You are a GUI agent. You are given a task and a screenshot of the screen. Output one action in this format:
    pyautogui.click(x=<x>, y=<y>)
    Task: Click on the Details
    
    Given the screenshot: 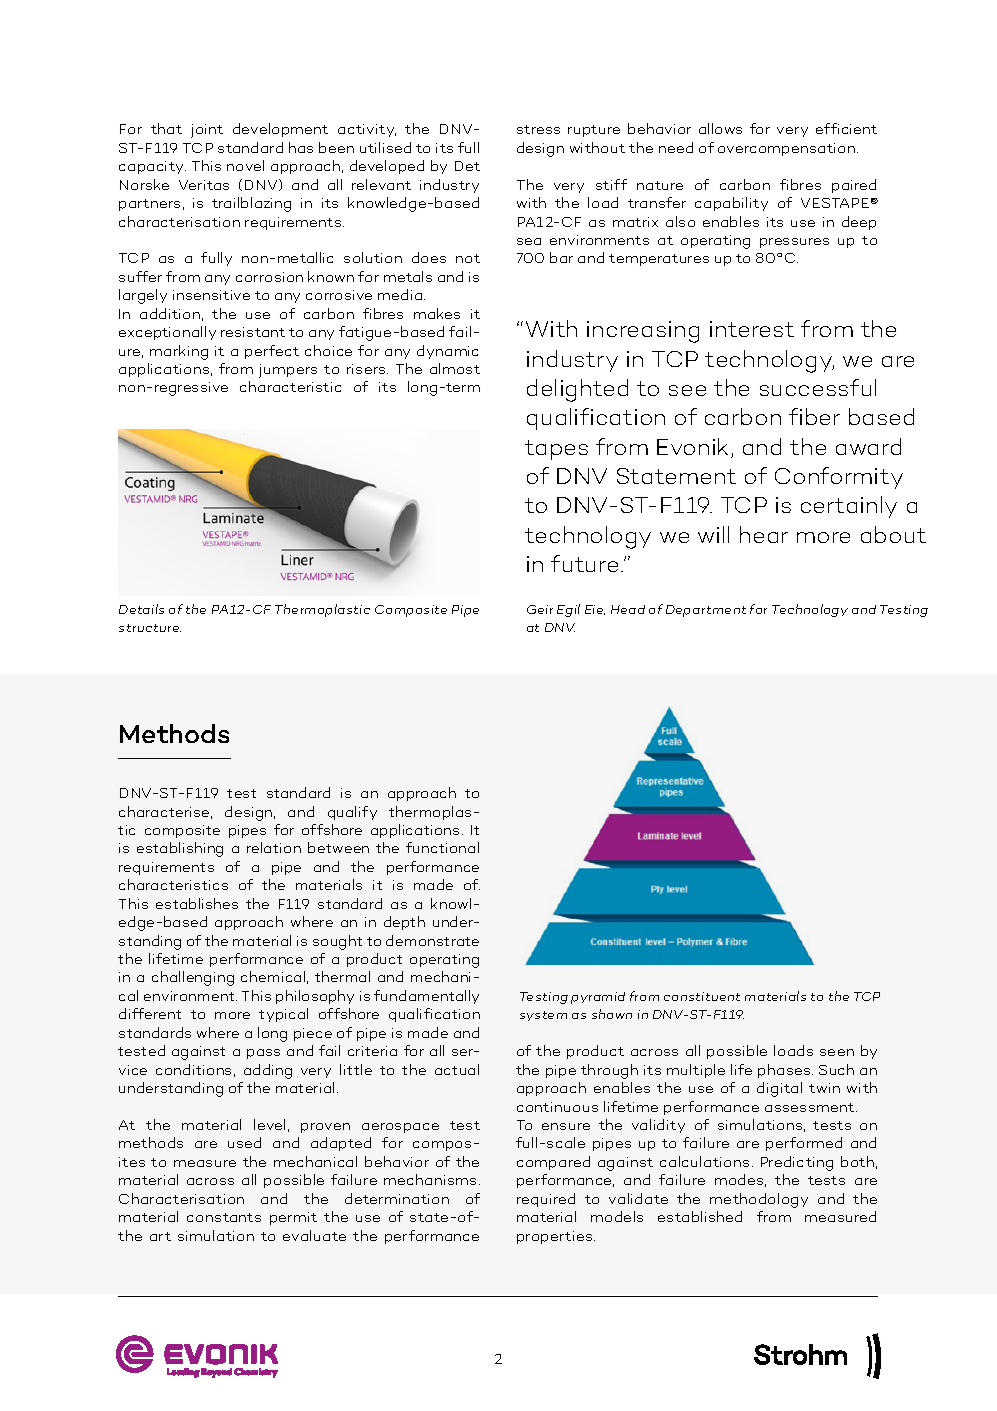 What is the action you would take?
    pyautogui.click(x=141, y=609)
